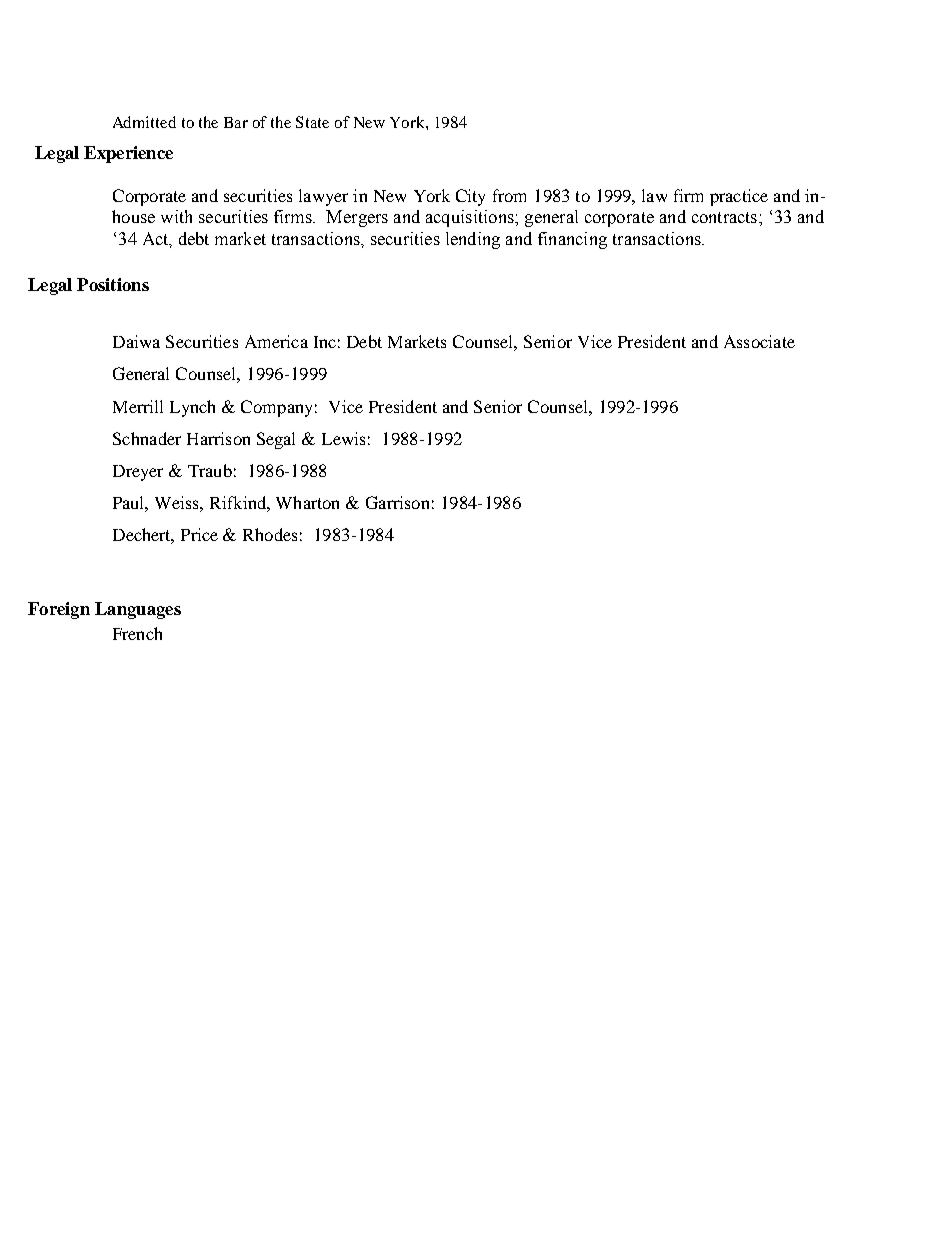  What do you see at coordinates (138, 406) in the page?
I see `Merrill` at bounding box center [138, 406].
